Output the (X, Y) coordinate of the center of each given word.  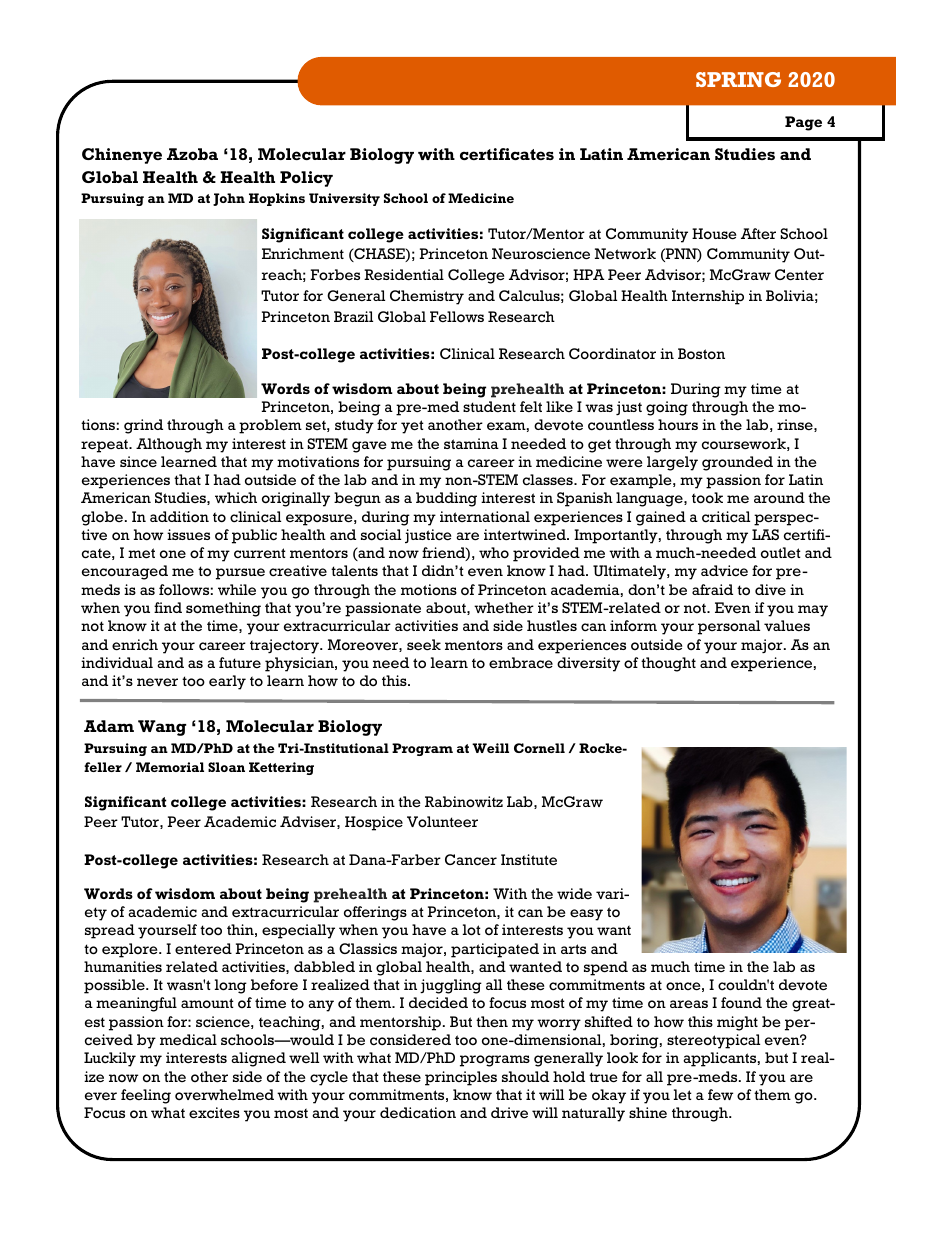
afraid (712, 589)
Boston (701, 354)
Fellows (457, 316)
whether (504, 608)
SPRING (738, 79)
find (168, 607)
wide (574, 893)
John (229, 199)
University (344, 199)
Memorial (170, 767)
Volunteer (442, 822)
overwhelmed (224, 1094)
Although (169, 445)
